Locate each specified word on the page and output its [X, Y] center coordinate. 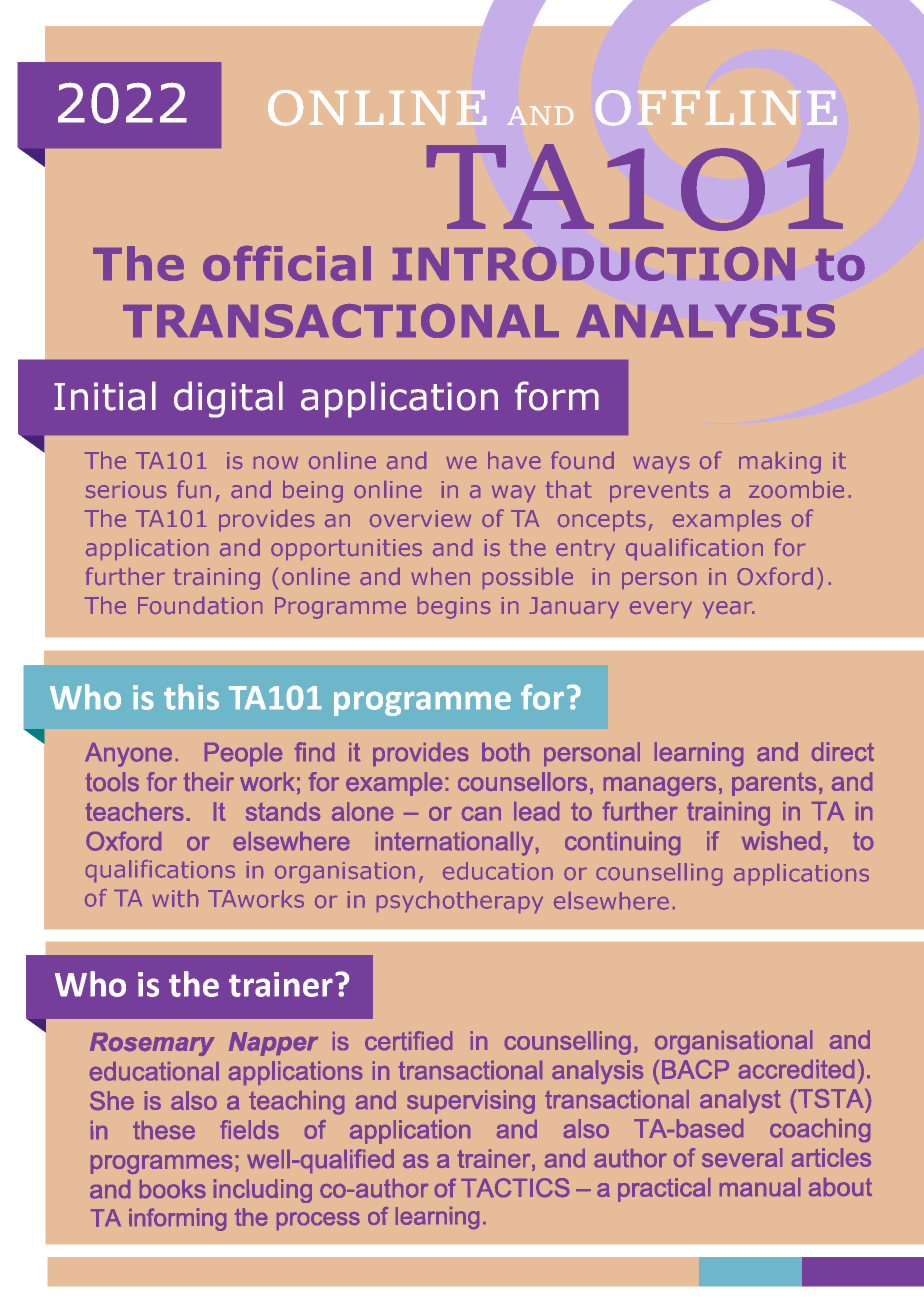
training [217, 579]
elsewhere [611, 901]
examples [727, 520]
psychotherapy [460, 902]
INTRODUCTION [594, 264]
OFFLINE [716, 108]
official [287, 263]
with [175, 898]
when [440, 576]
